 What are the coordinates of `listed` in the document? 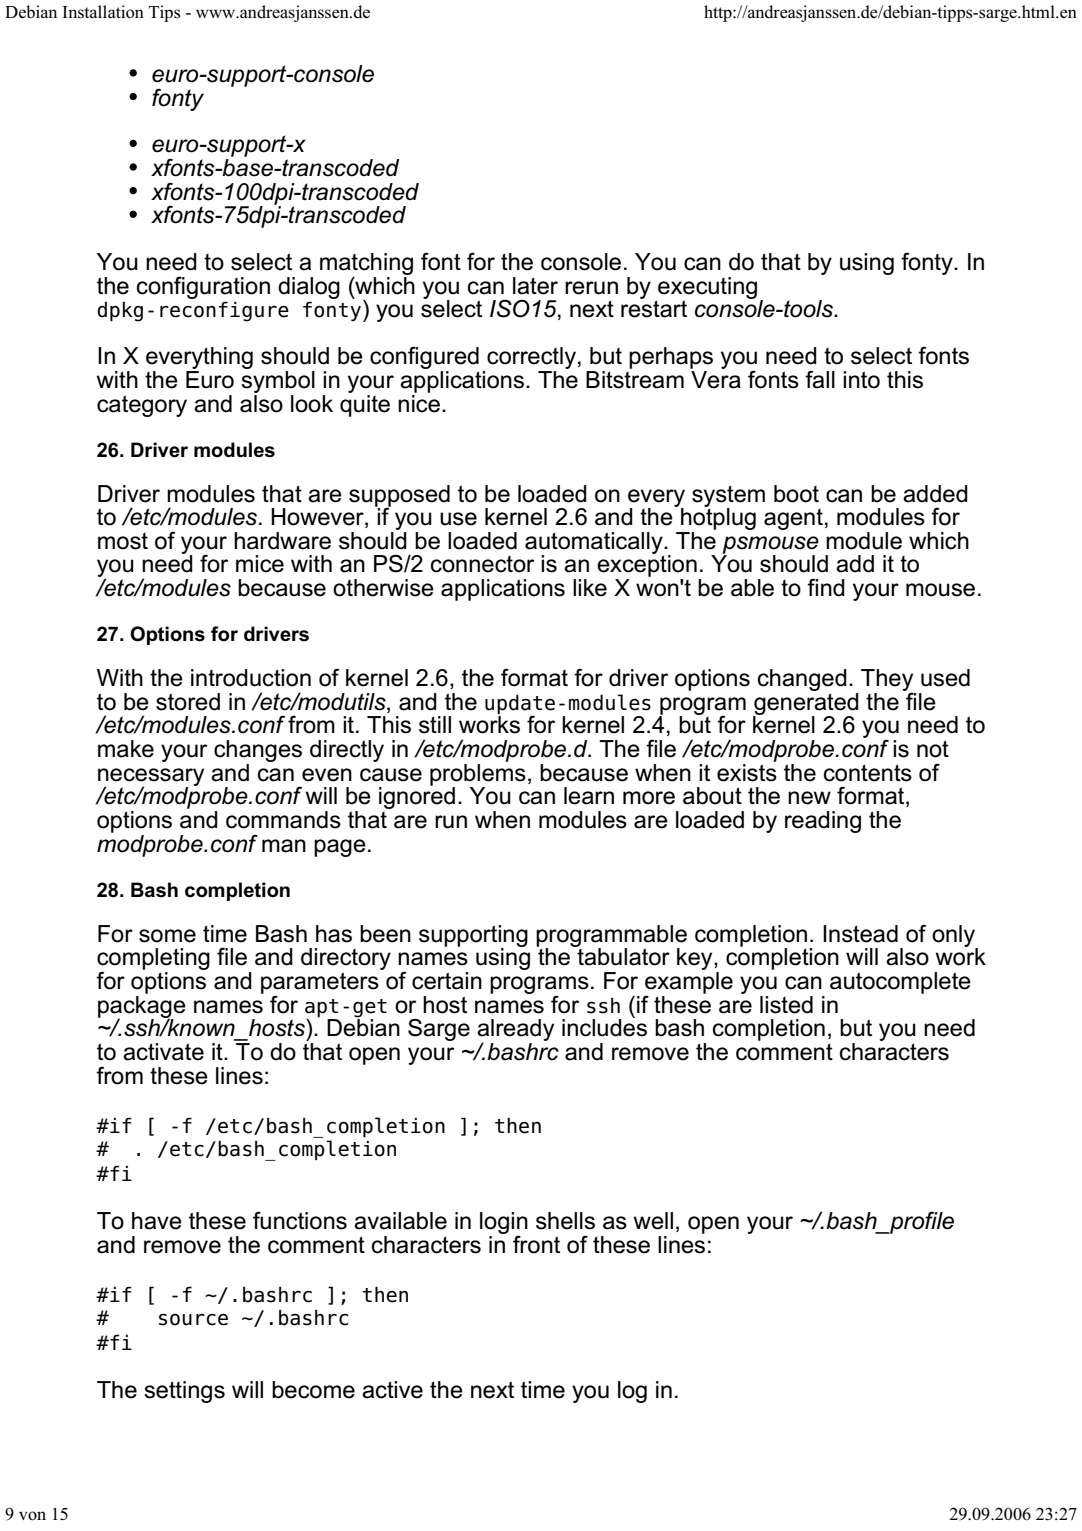 It's located at (786, 1005).
